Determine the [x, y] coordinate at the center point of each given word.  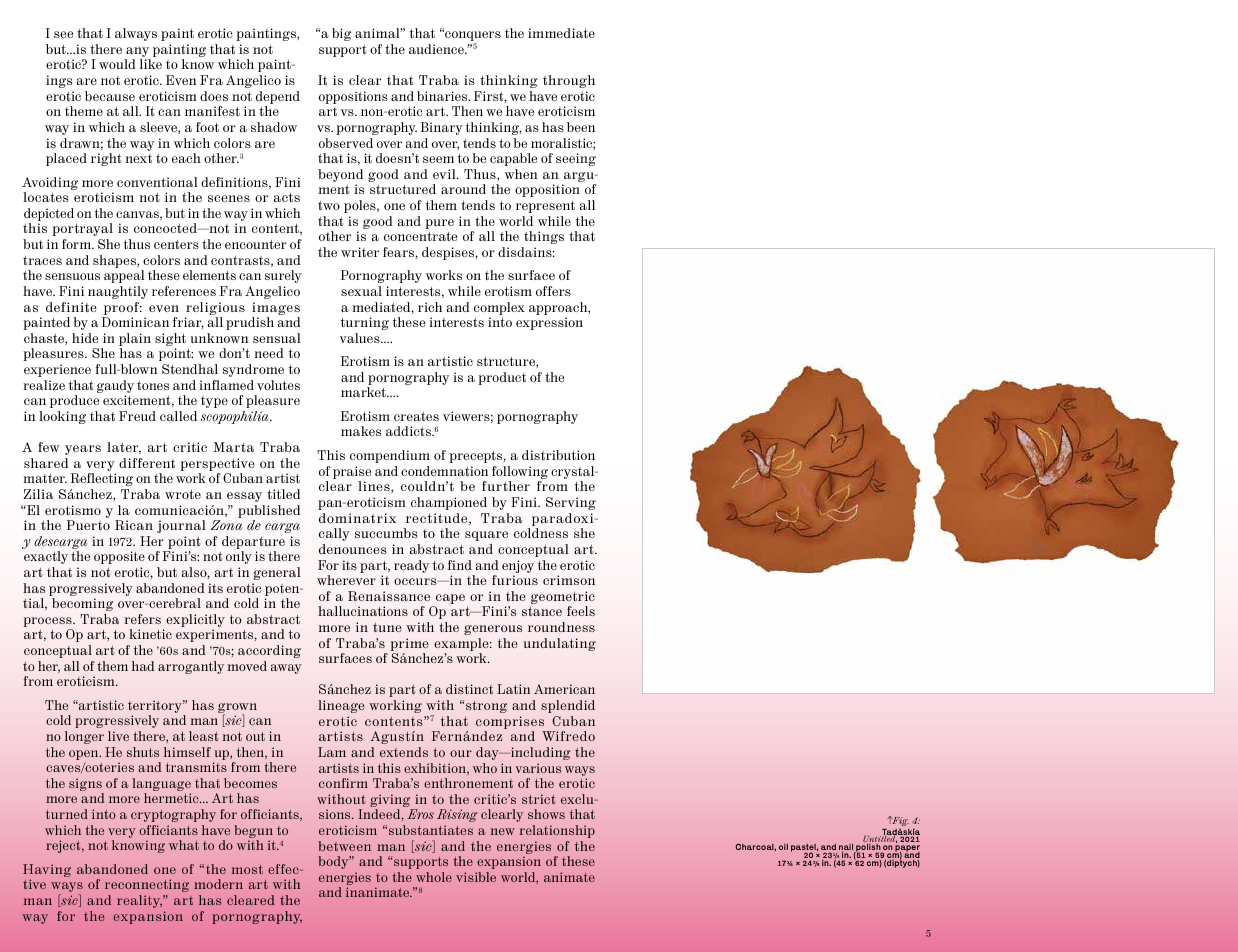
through [569, 81]
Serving [571, 503]
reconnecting [147, 885]
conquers [472, 37]
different [147, 463]
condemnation [444, 471]
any [137, 53]
